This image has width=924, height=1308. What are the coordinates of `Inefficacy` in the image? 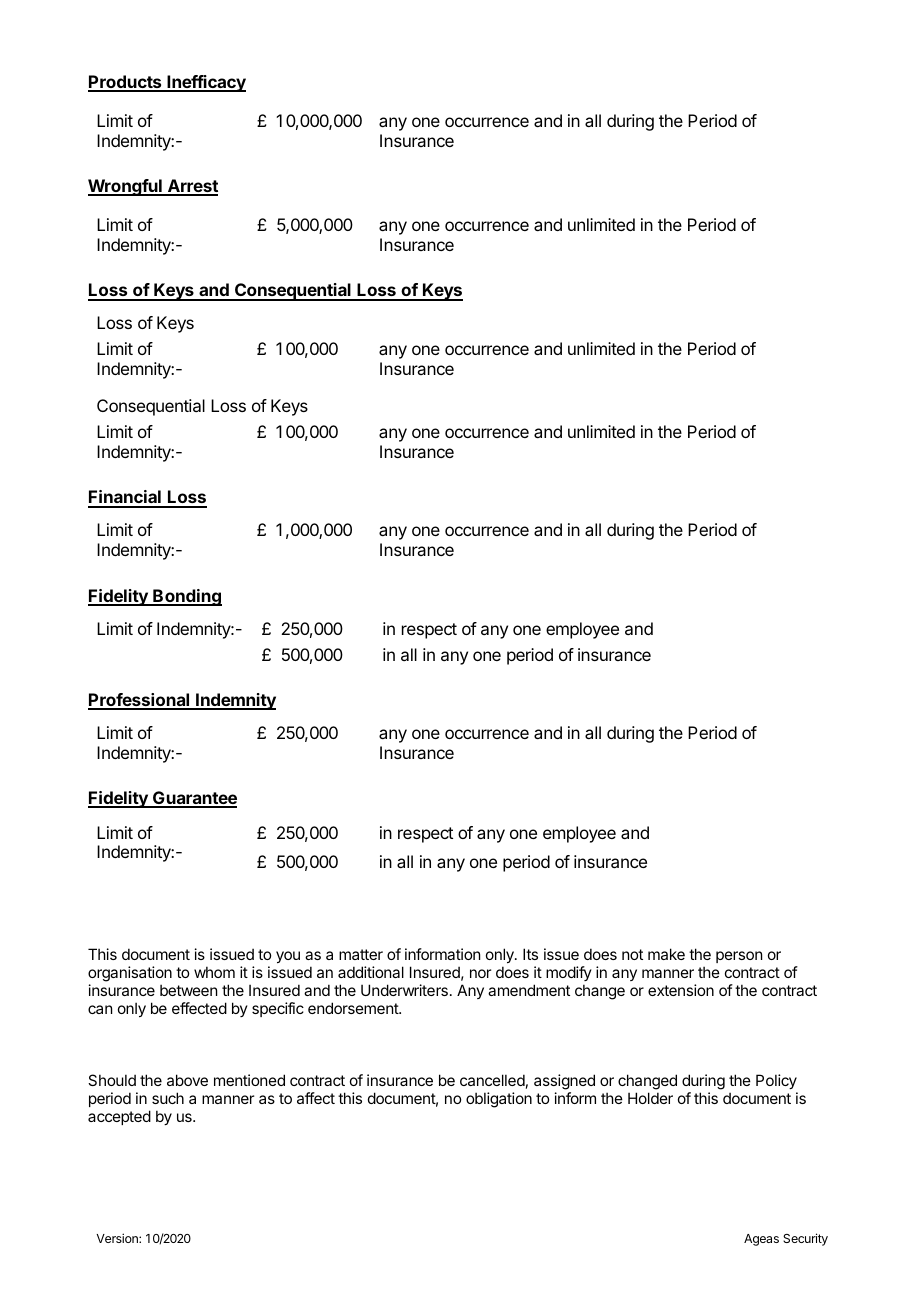 It's located at (205, 83).
